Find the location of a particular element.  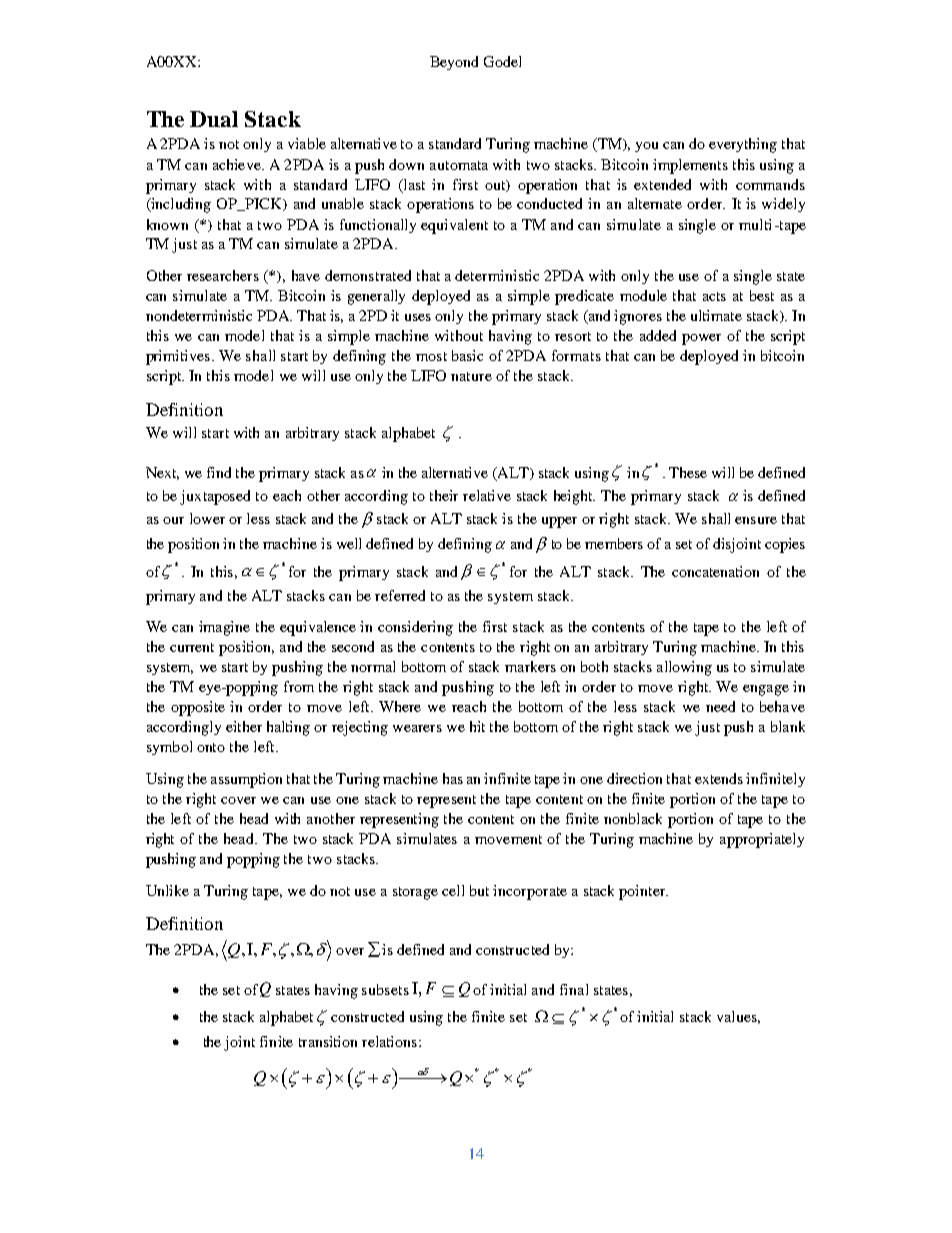

concatenation is located at coordinates (715, 571).
